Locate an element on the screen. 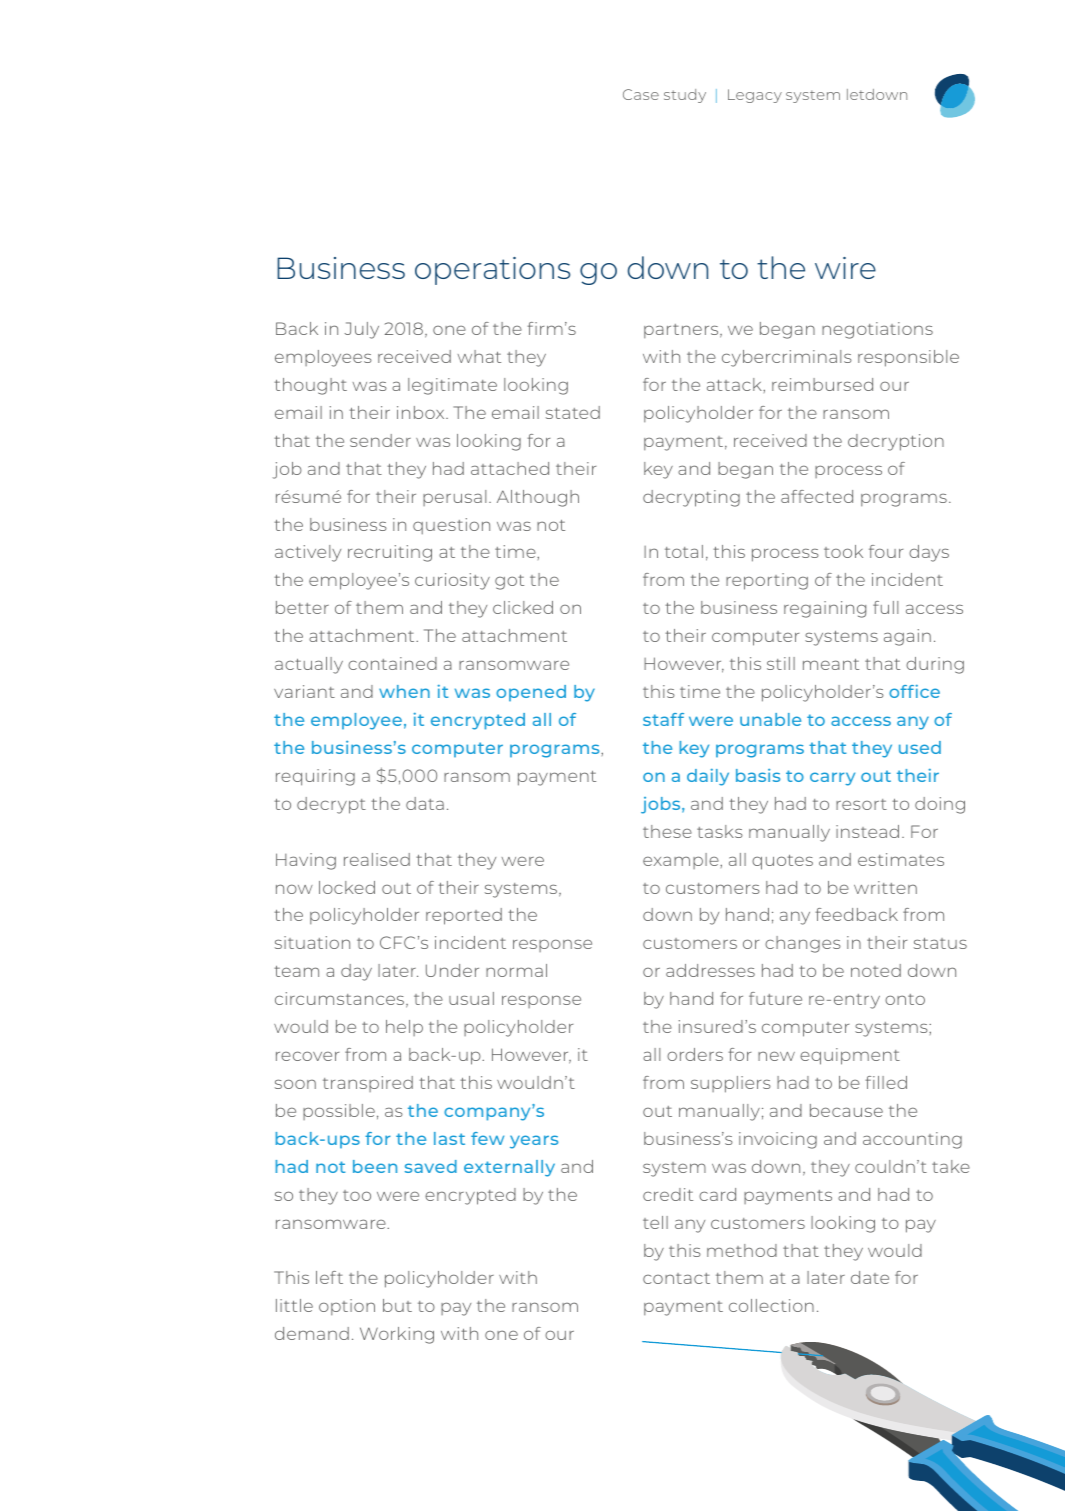 The width and height of the screenshot is (1065, 1511). office is located at coordinates (914, 691).
